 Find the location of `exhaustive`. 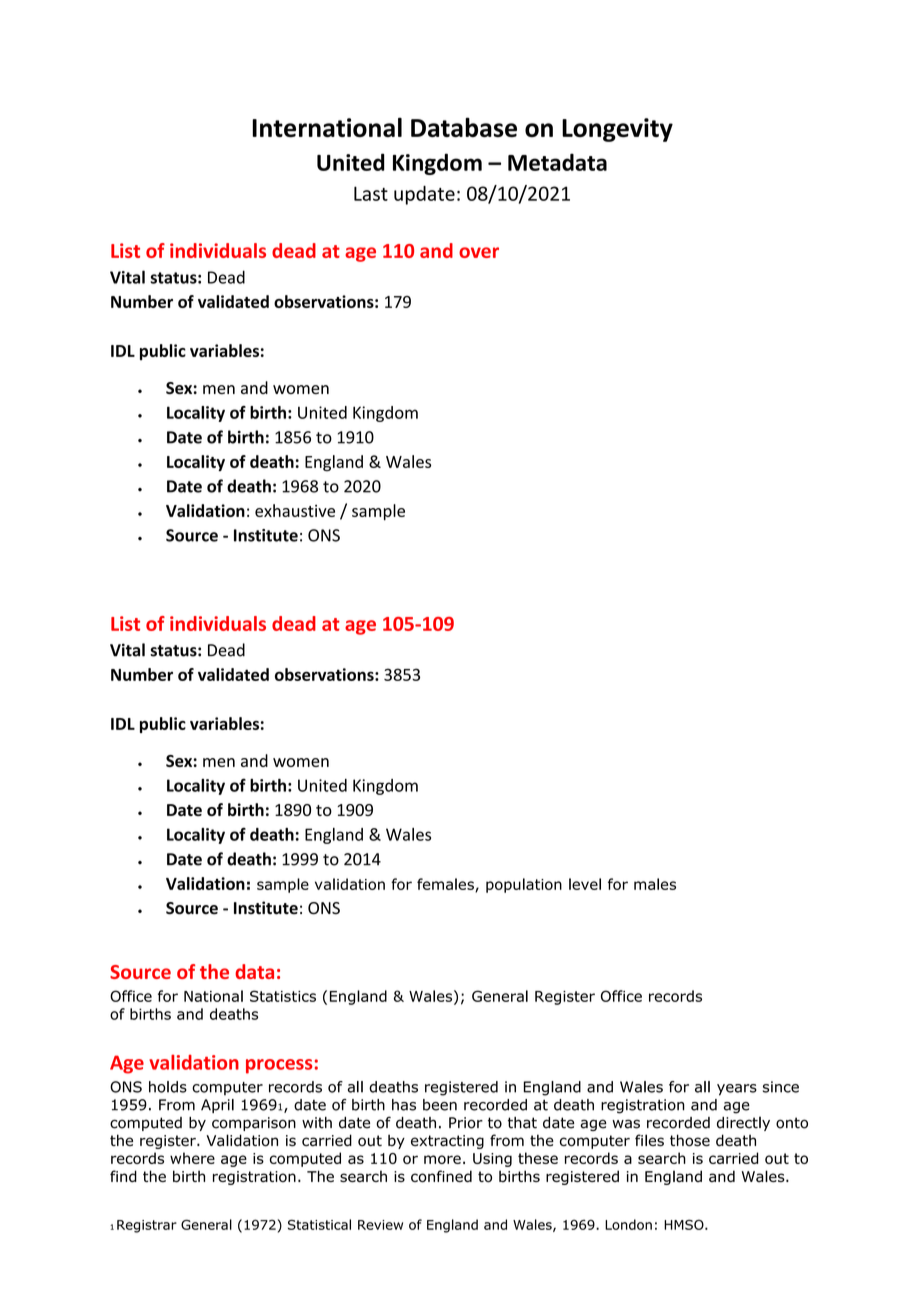

exhaustive is located at coordinates (295, 510).
